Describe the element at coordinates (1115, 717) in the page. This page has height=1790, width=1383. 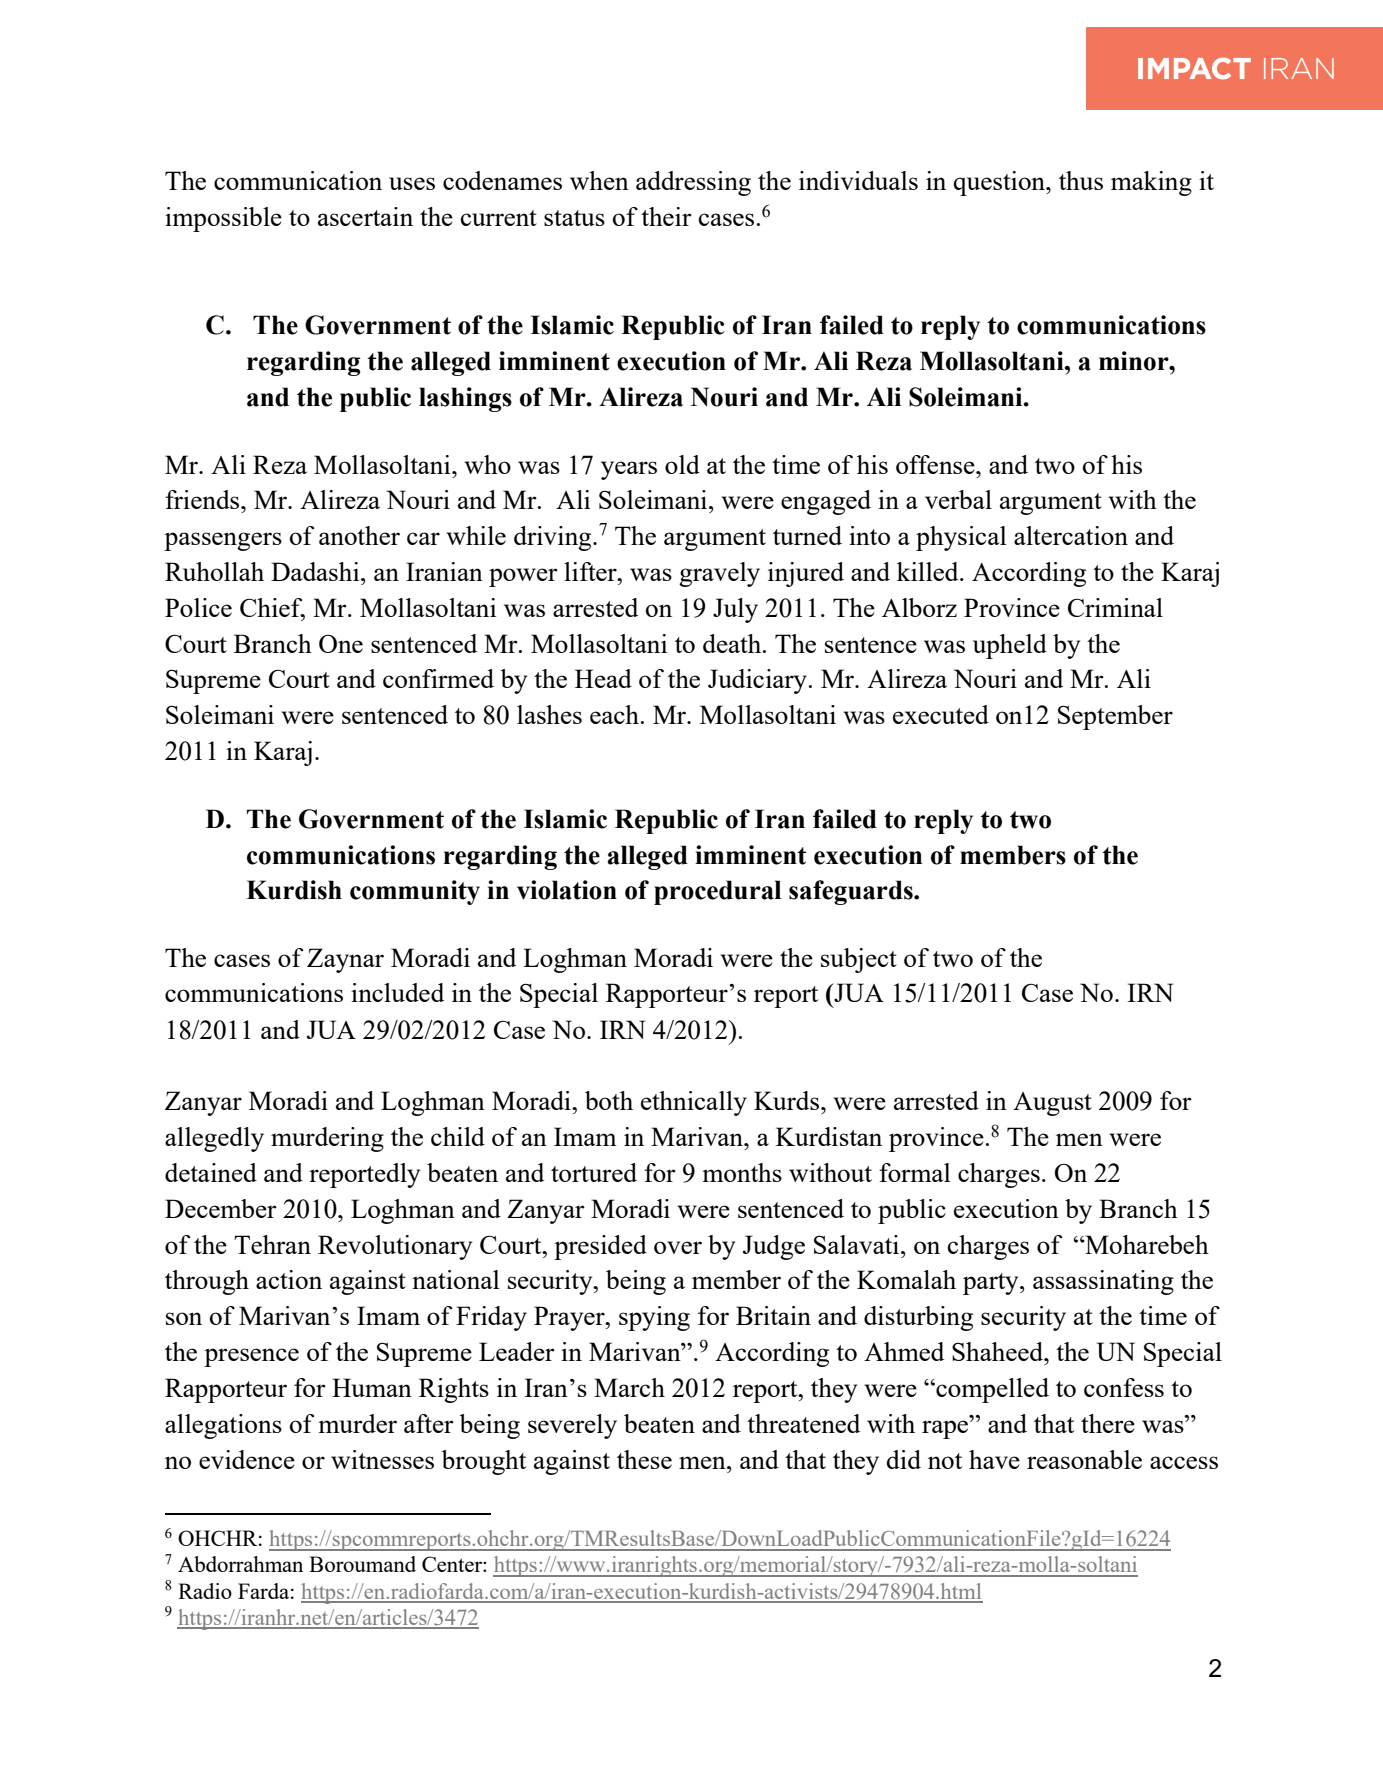
I see `September` at that location.
